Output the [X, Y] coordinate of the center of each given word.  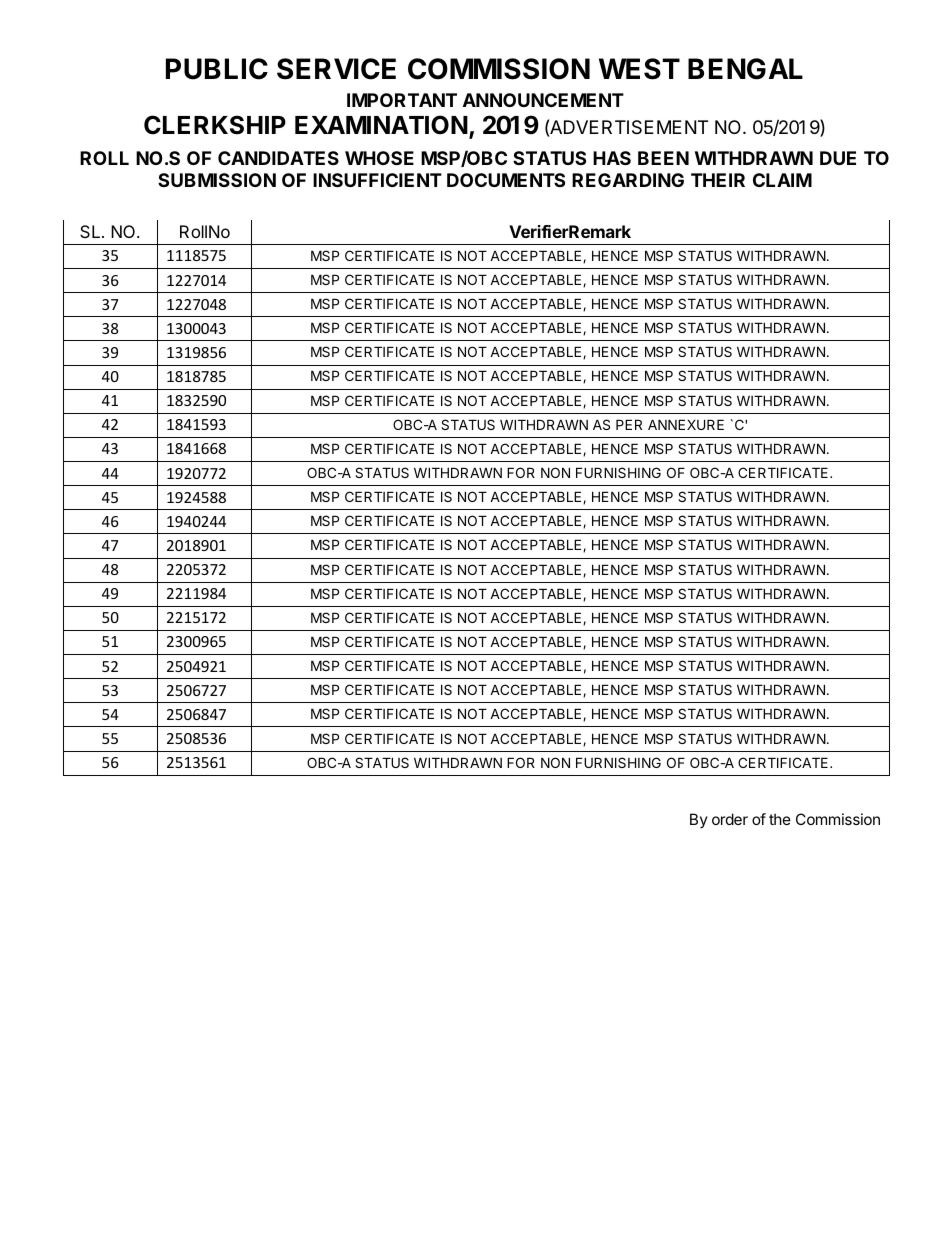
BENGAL [745, 69]
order [730, 819]
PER [629, 424]
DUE [838, 158]
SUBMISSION [217, 180]
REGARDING [628, 180]
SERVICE [336, 69]
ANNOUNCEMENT [543, 100]
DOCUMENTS [506, 180]
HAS [612, 158]
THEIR [718, 180]
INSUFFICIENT [377, 180]
